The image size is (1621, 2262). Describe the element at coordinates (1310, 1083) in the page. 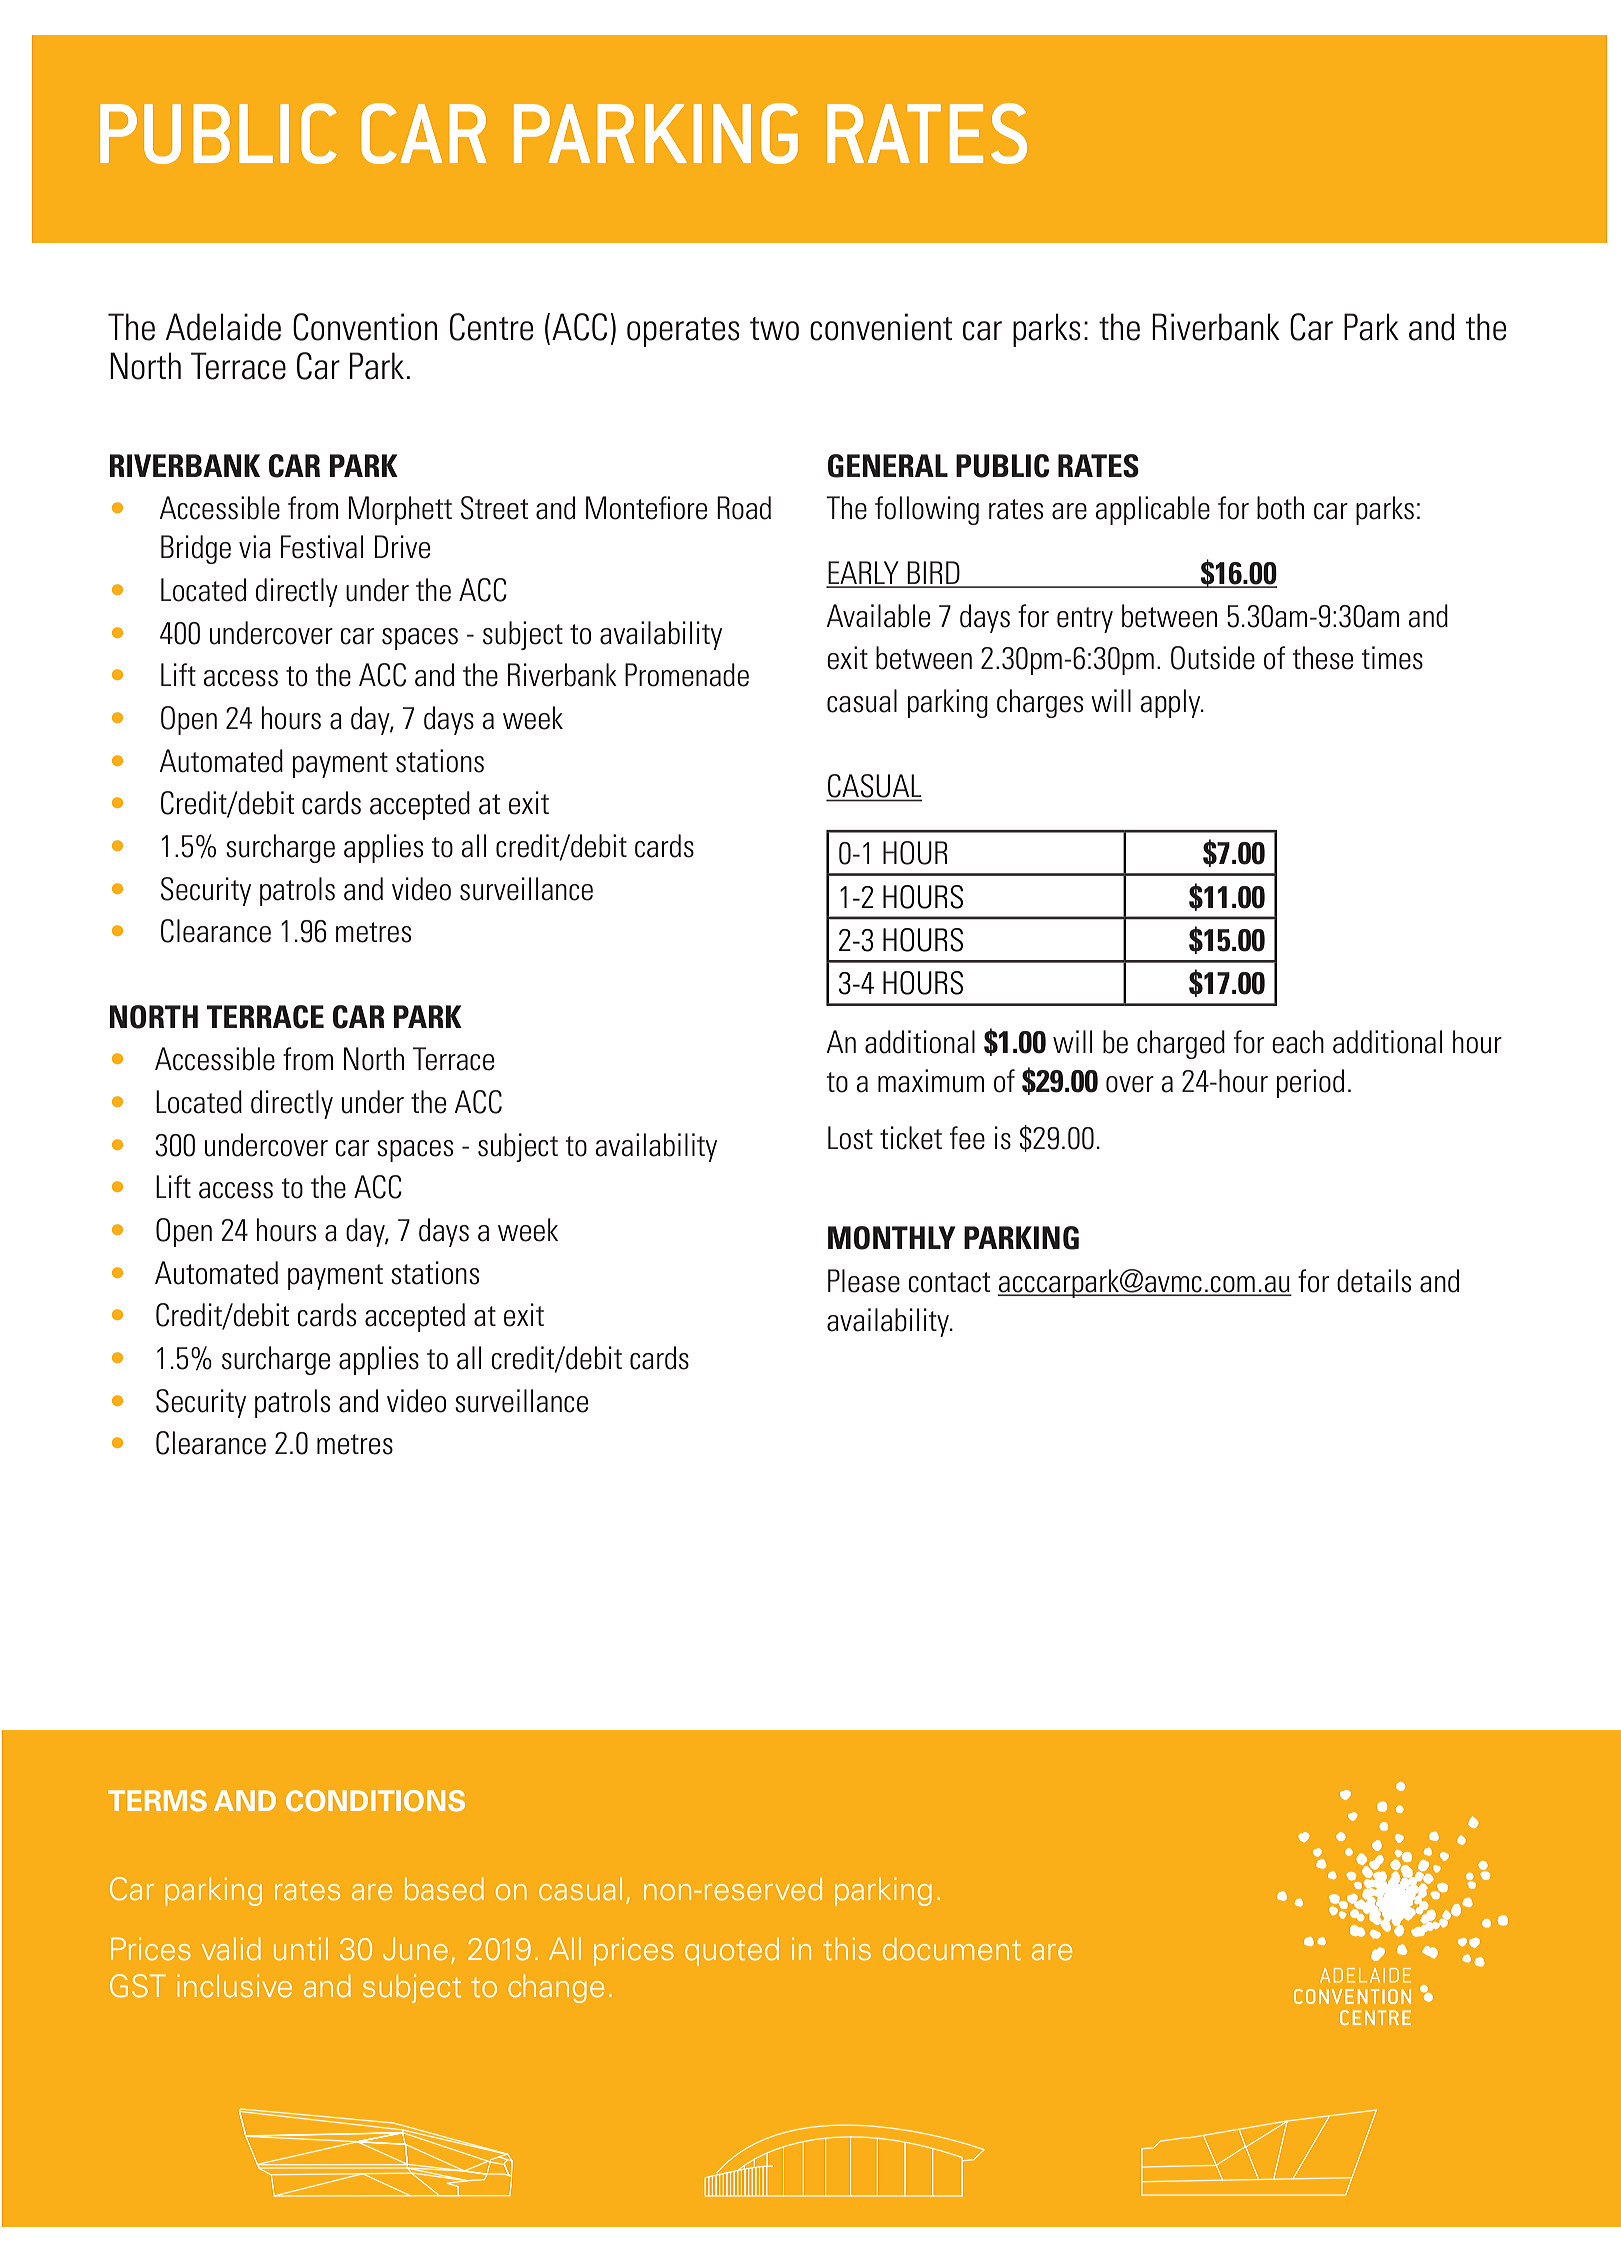

I see `period` at that location.
